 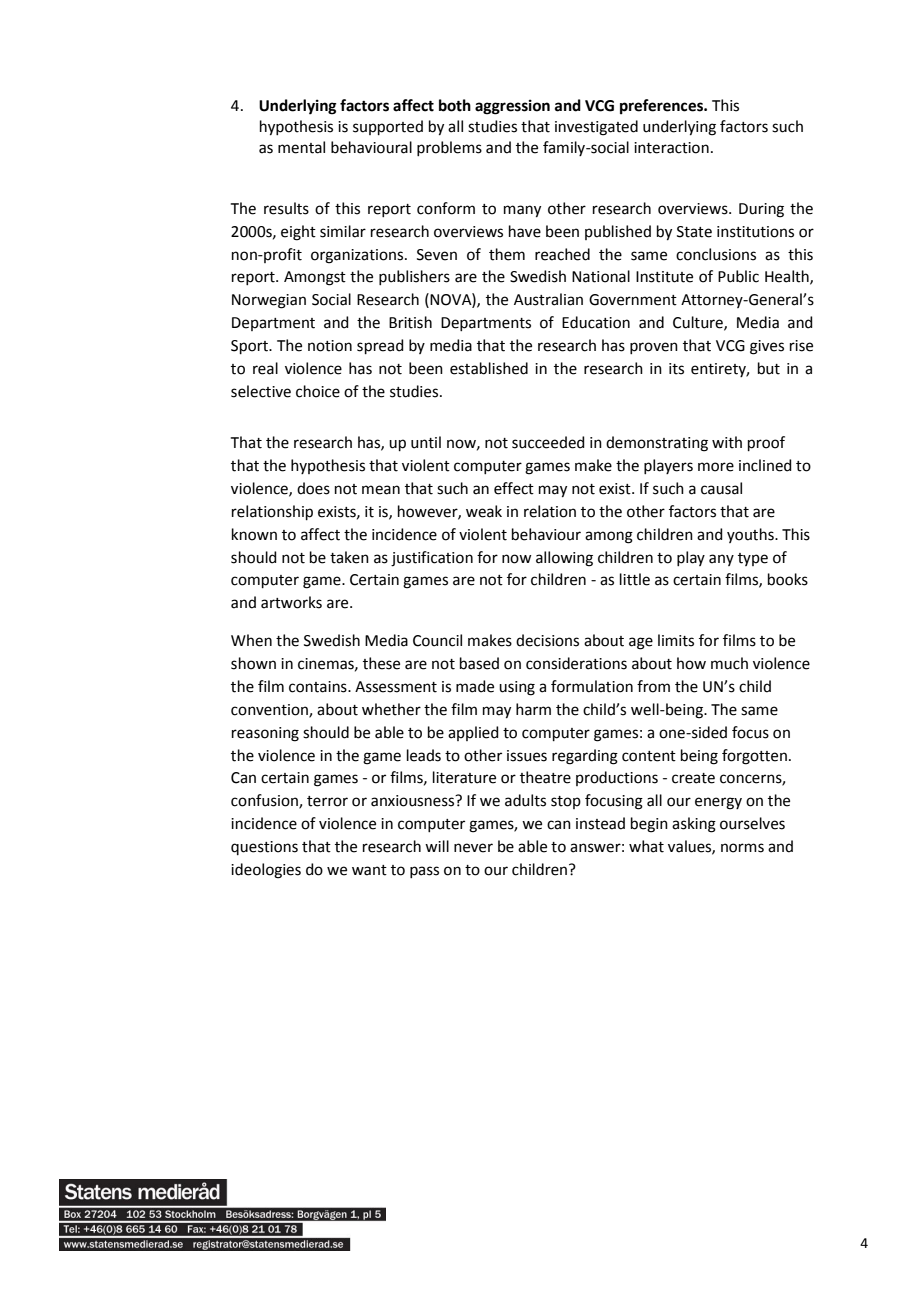 What do you see at coordinates (514, 488) in the image?
I see `effect` at bounding box center [514, 488].
